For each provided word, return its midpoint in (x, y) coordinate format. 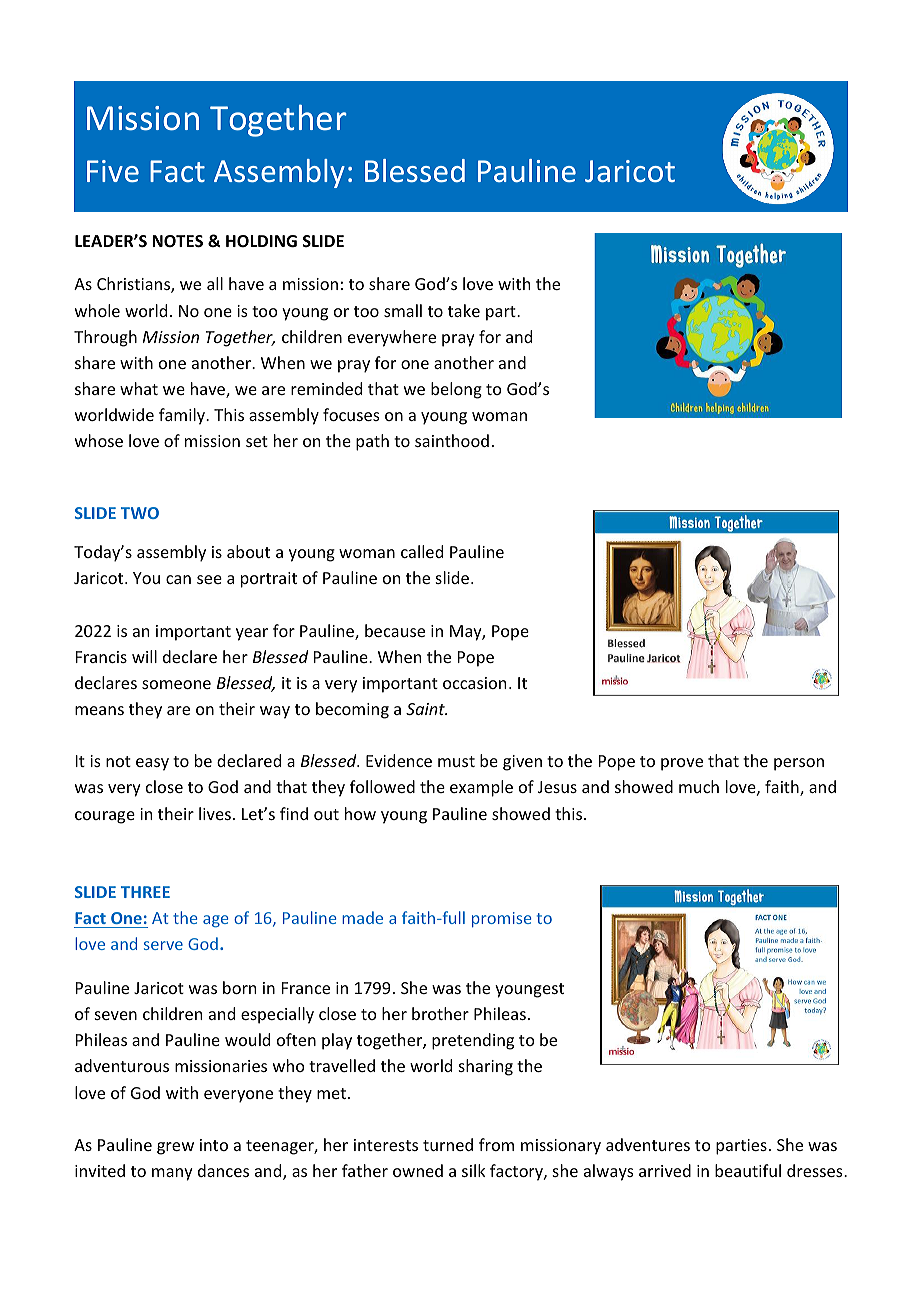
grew (175, 1148)
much (699, 786)
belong (456, 390)
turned (448, 1144)
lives (215, 813)
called (422, 551)
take (464, 310)
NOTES (177, 241)
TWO (140, 513)
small (403, 310)
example (481, 788)
